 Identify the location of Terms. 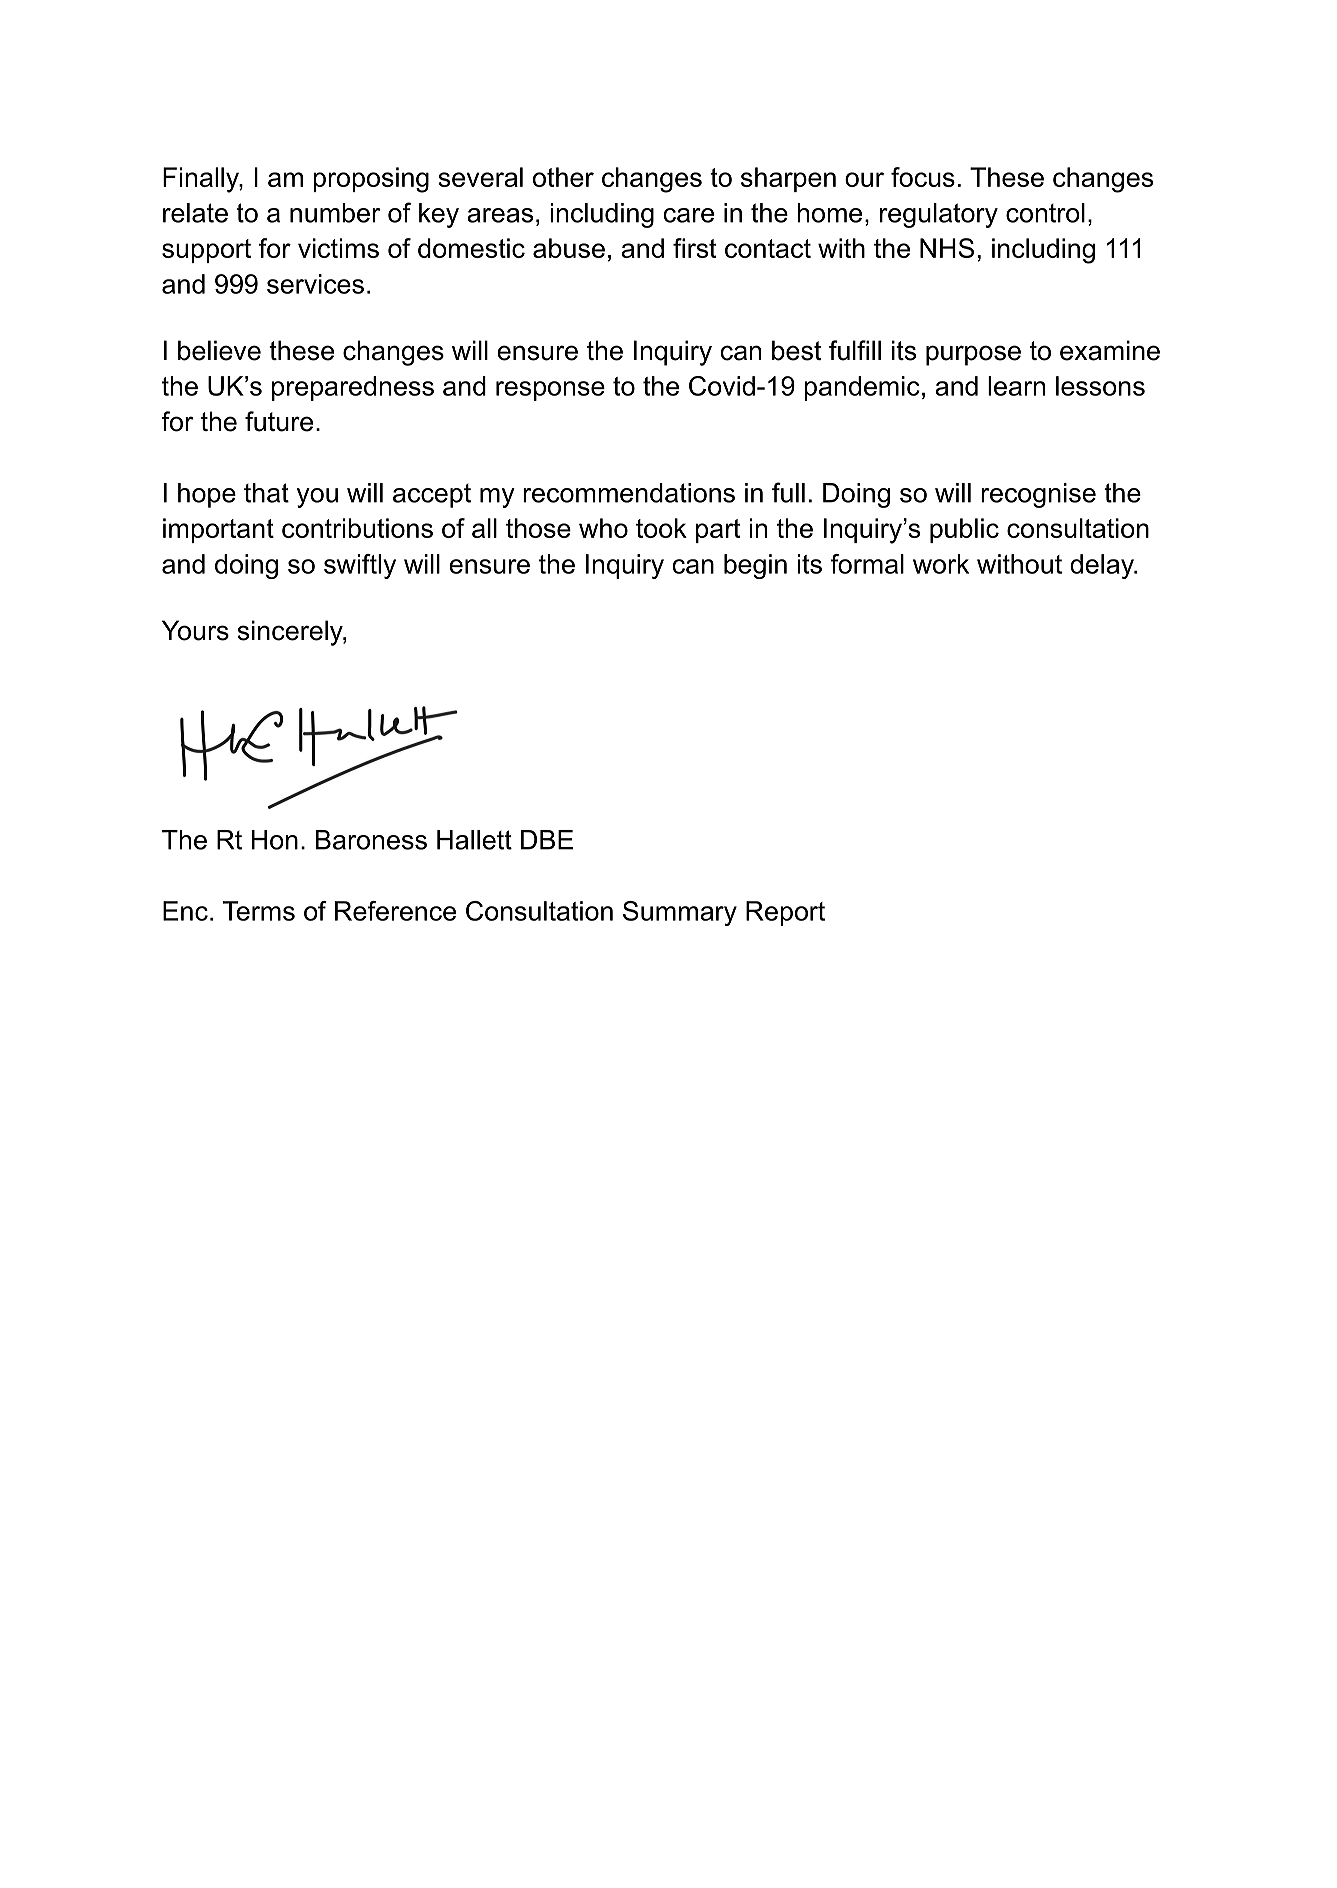
(259, 911).
